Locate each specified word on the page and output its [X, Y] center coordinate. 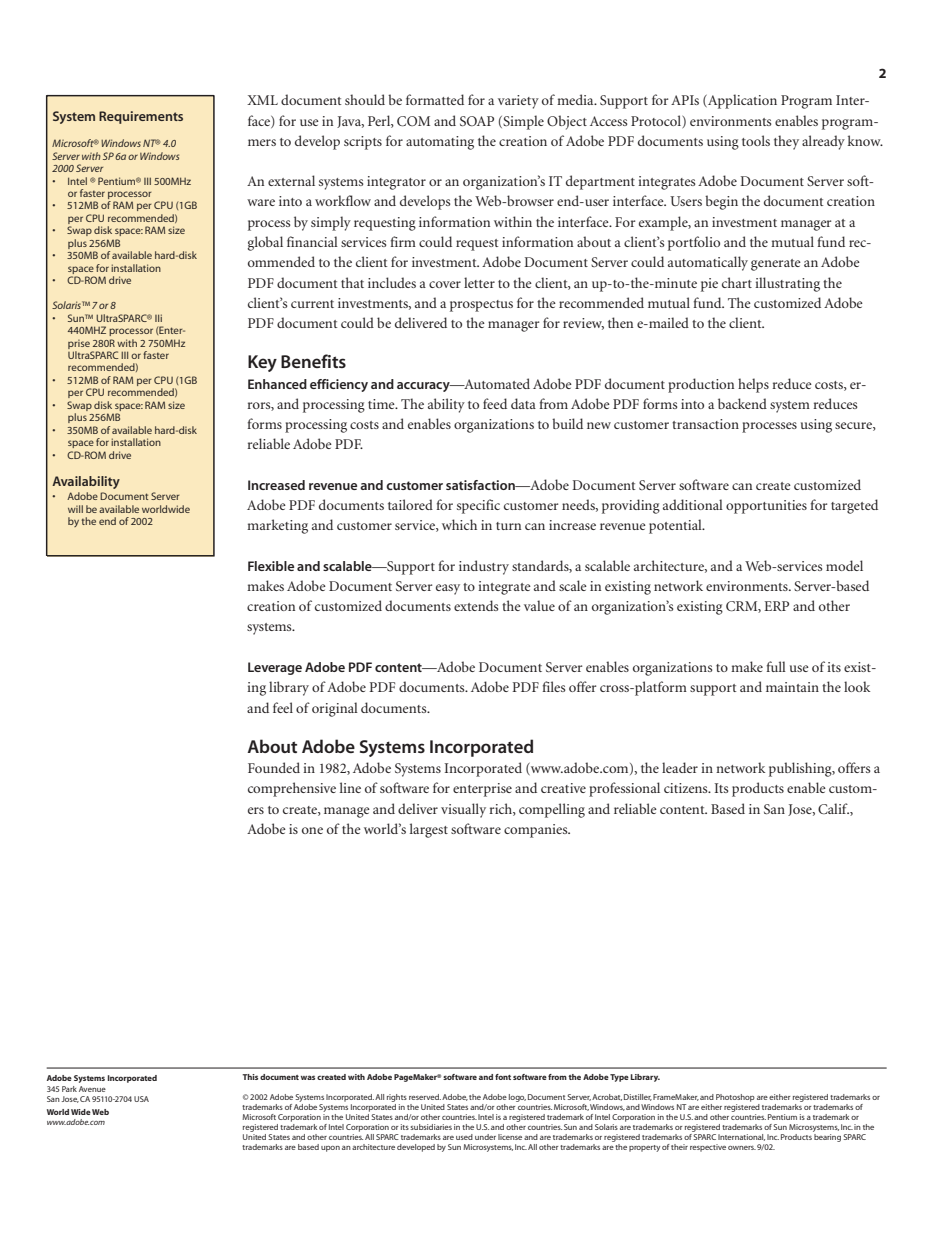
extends [476, 605]
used [464, 1137]
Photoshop [735, 1098]
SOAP [477, 121]
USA [141, 1099]
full [776, 666]
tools [756, 140]
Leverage [275, 668]
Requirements [141, 117]
